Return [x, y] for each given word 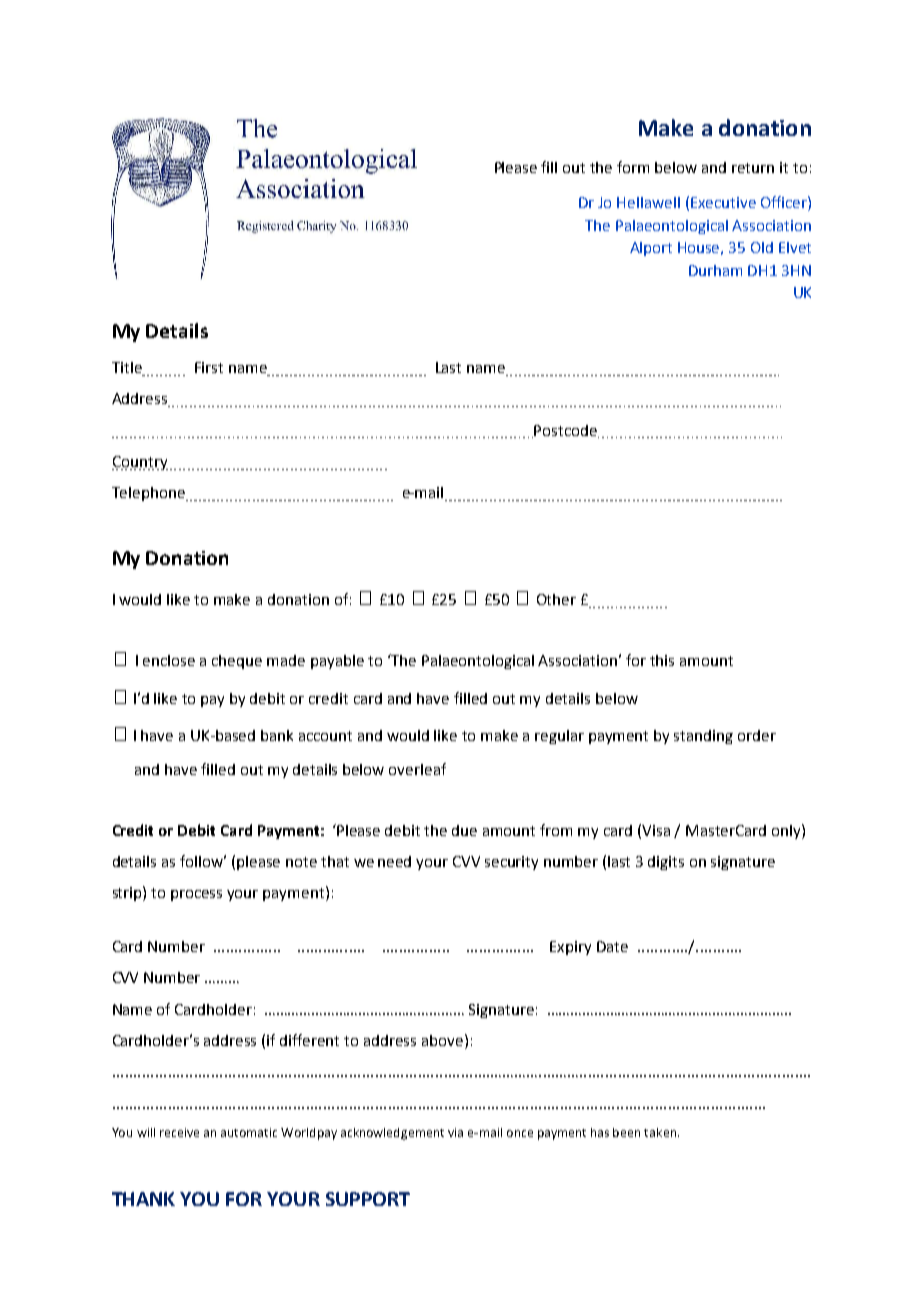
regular [559, 737]
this [662, 660]
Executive [723, 202]
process [196, 895]
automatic [249, 1132]
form [633, 167]
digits [666, 863]
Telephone [149, 494]
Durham [715, 270]
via [455, 1132]
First [209, 367]
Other [556, 599]
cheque [237, 662]
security [511, 863]
